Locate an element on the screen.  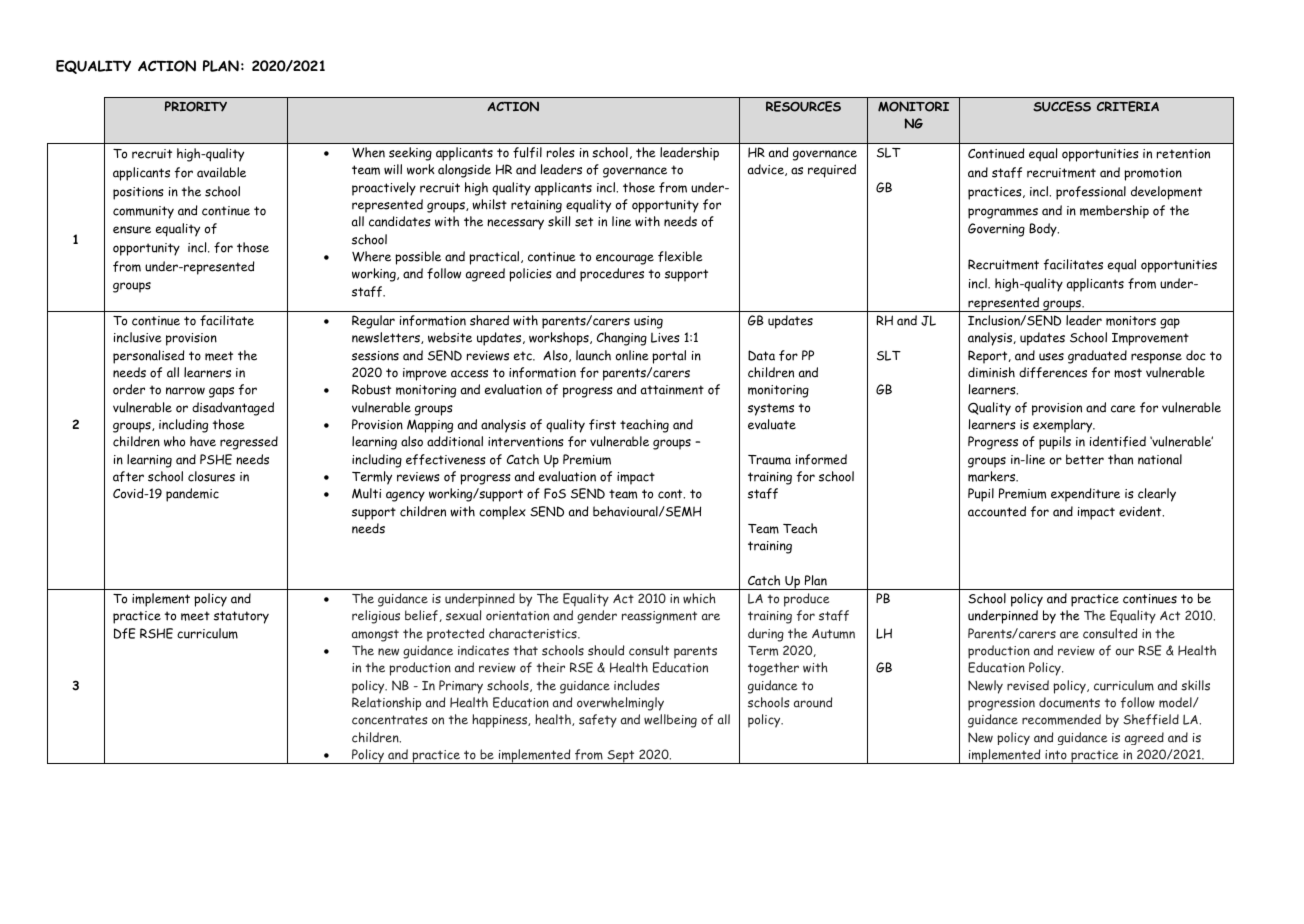
Trauma is located at coordinates (769, 460).
